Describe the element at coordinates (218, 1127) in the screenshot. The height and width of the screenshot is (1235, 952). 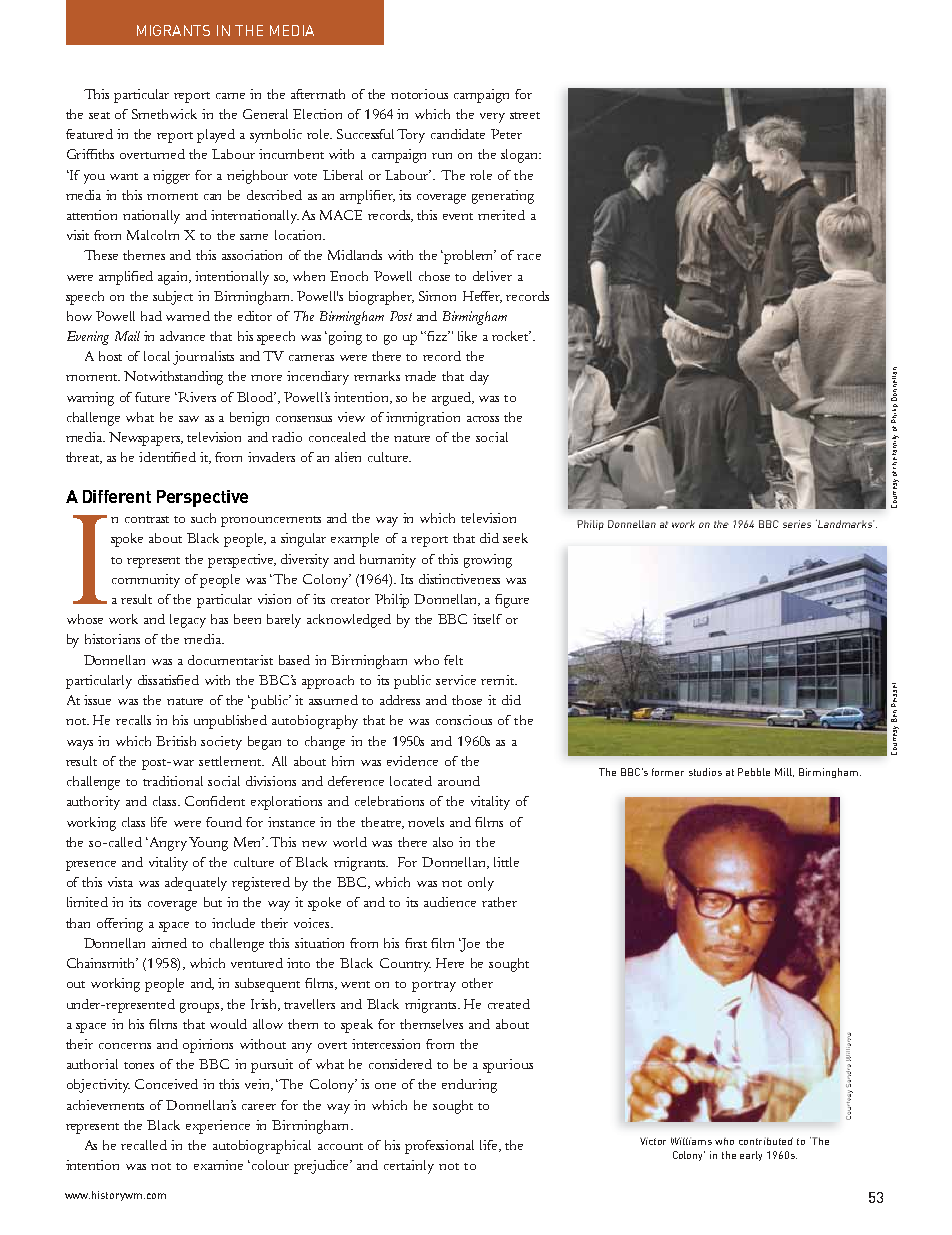
I see `experience` at that location.
